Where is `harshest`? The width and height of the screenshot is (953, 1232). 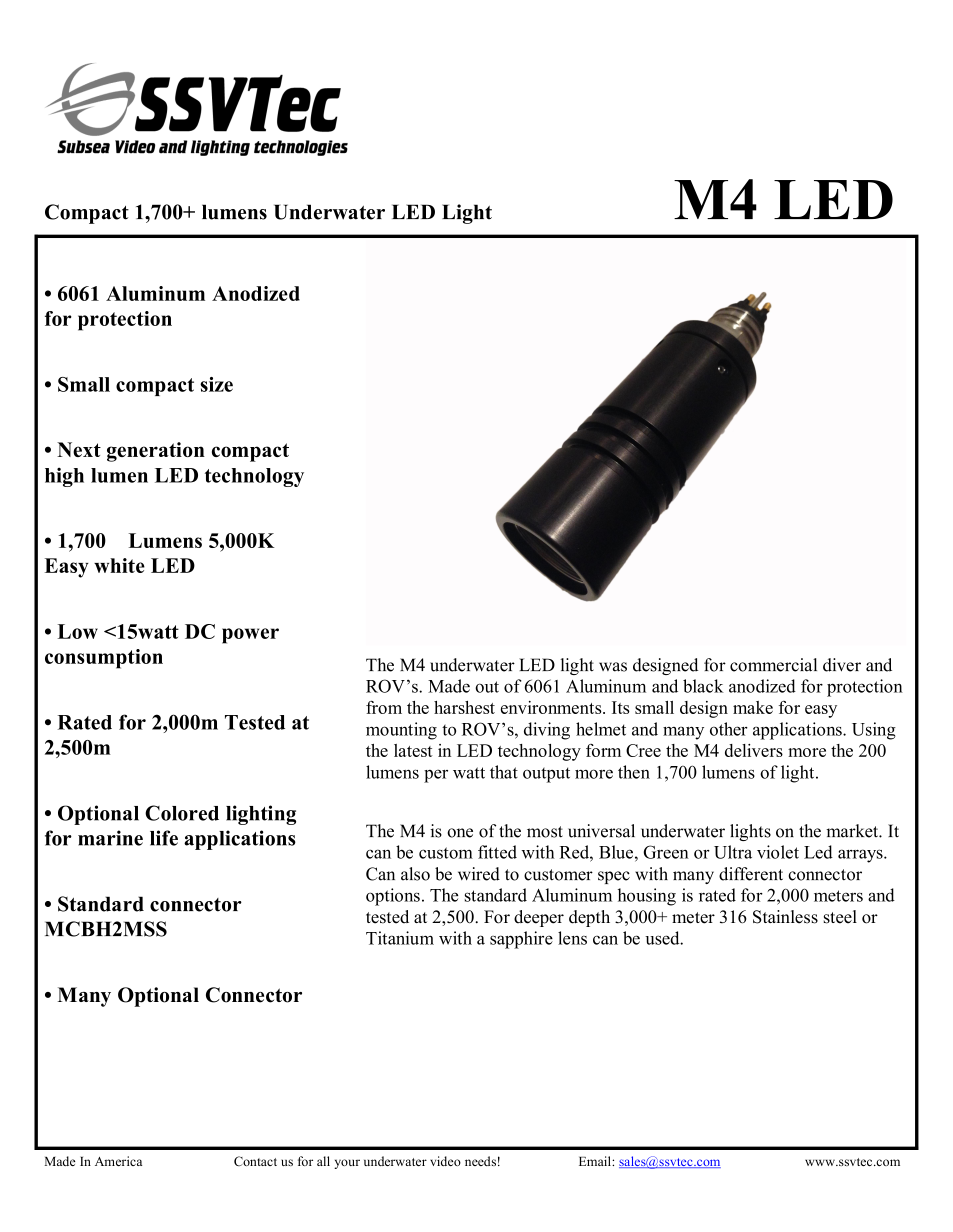
harshest is located at coordinates (464, 707).
